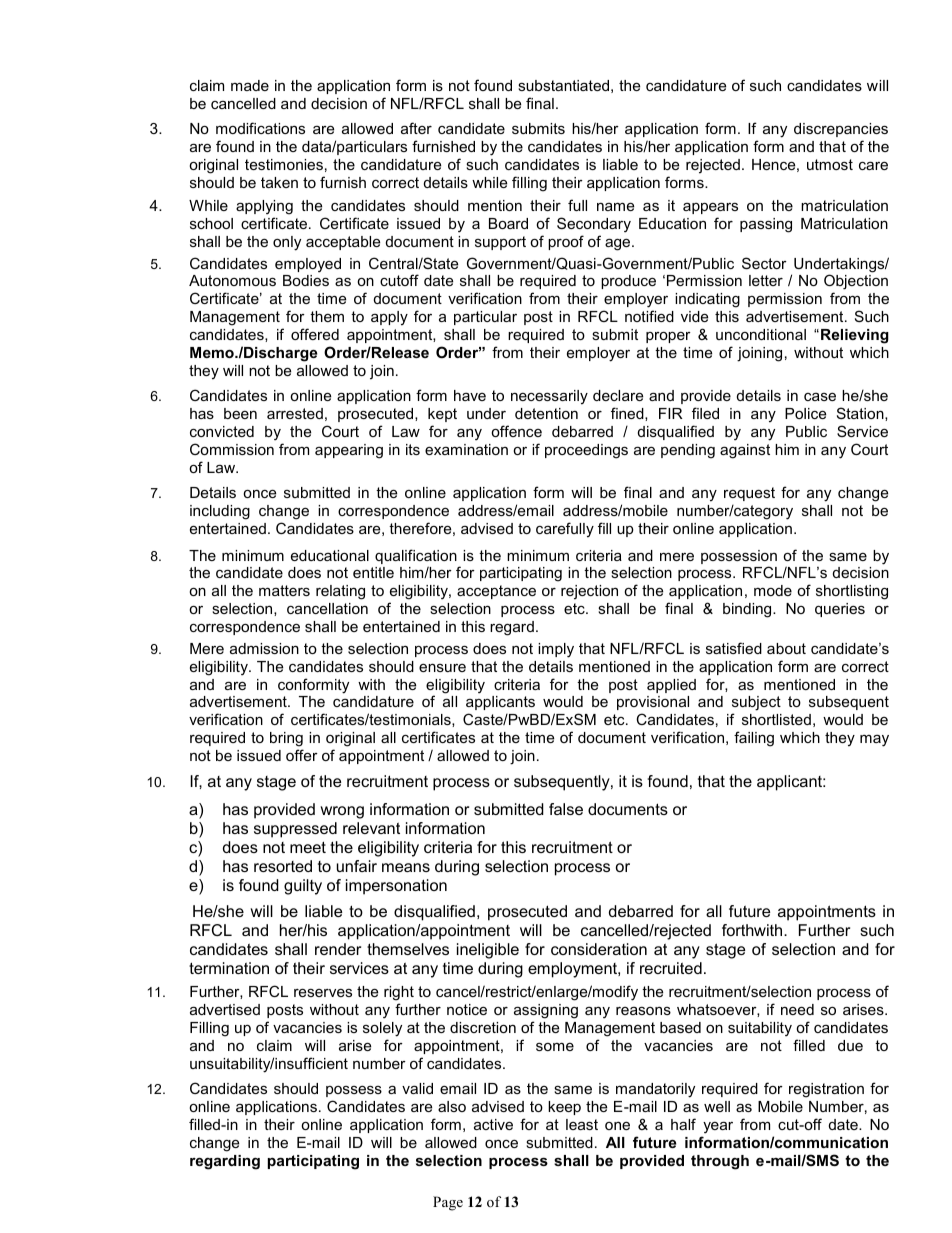  What do you see at coordinates (417, 1088) in the document?
I see `valid` at bounding box center [417, 1088].
